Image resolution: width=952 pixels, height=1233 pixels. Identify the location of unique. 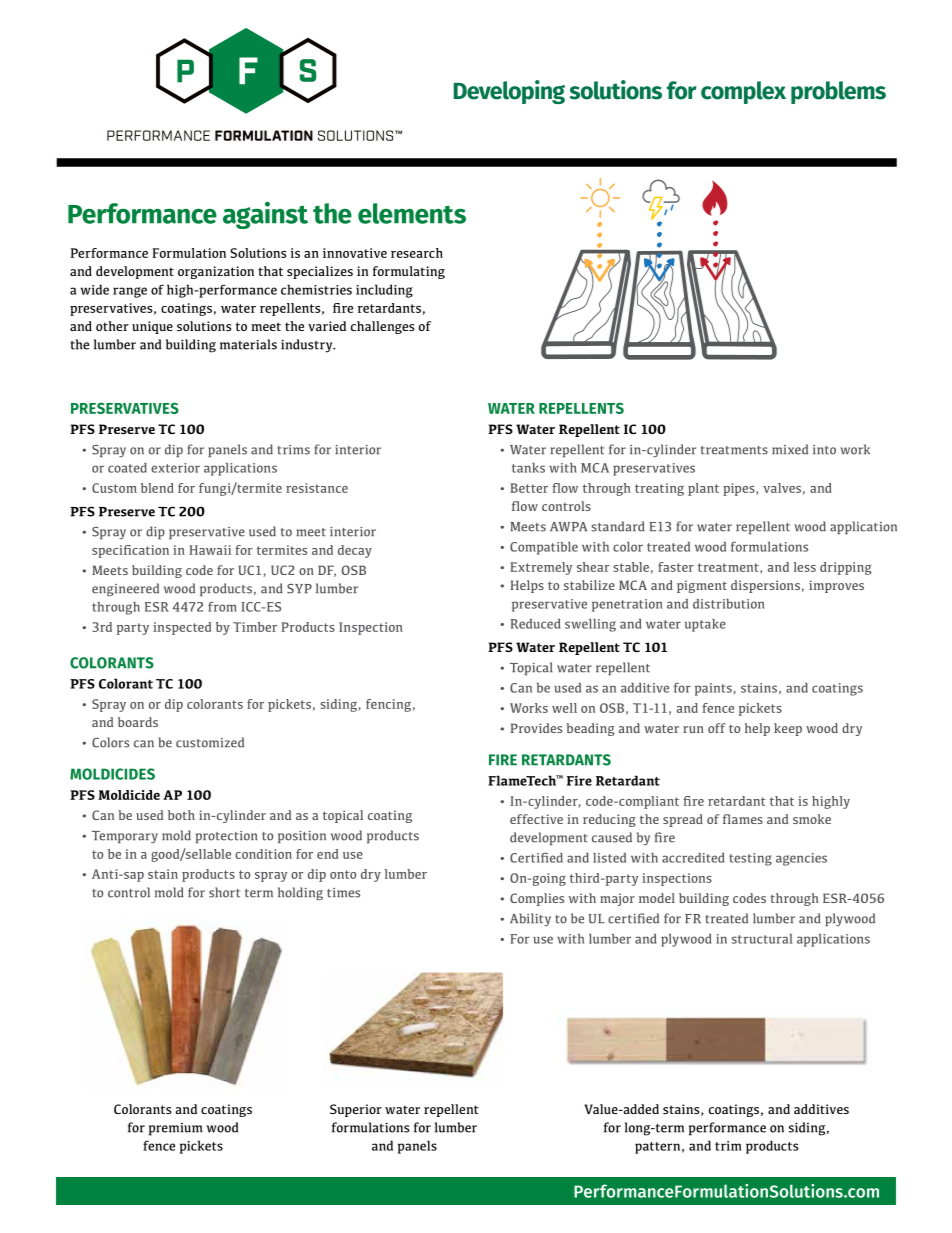
(152, 327).
